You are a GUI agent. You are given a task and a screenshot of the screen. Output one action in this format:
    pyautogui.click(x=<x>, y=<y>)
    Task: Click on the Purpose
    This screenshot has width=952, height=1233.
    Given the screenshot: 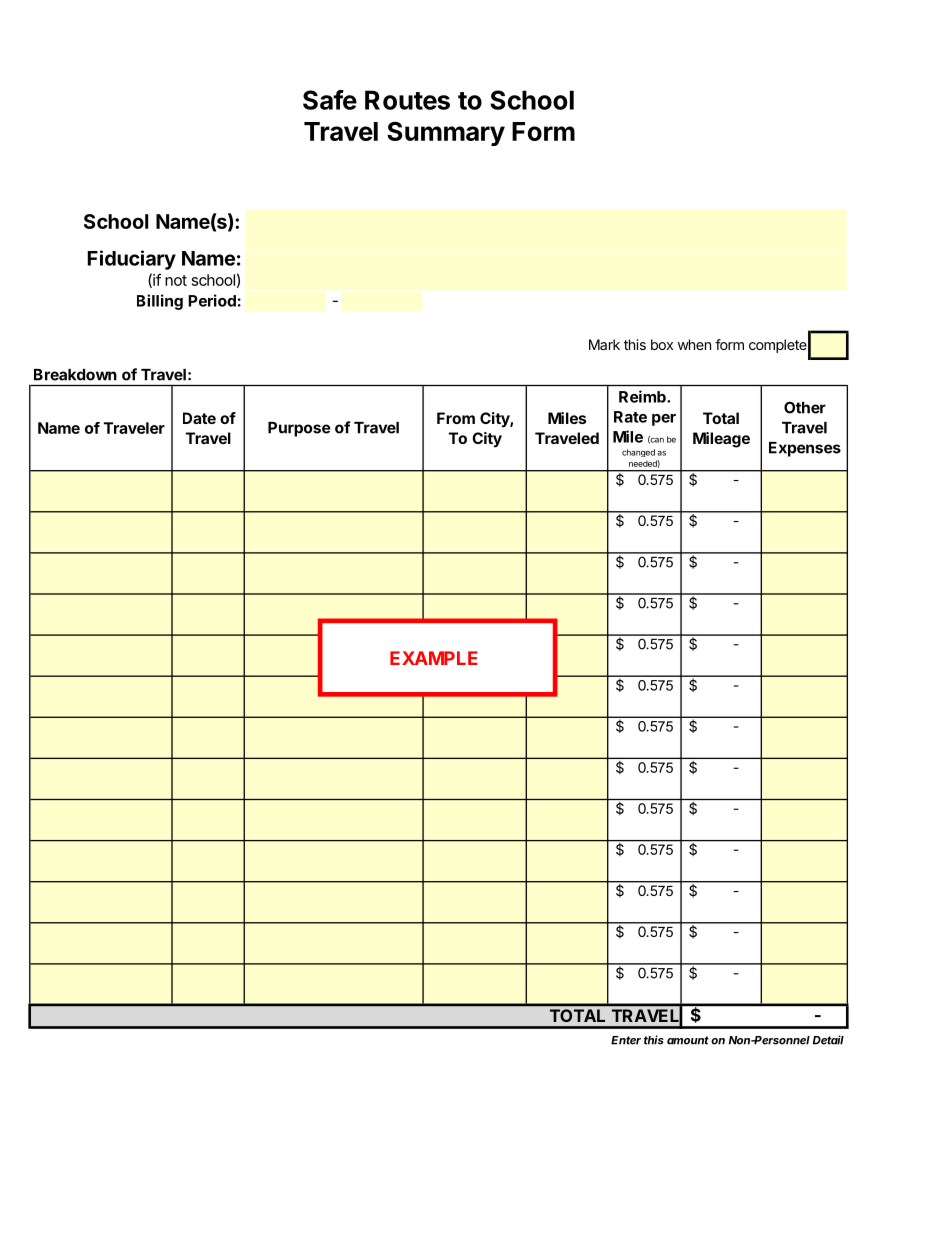 What is the action you would take?
    pyautogui.click(x=299, y=429)
